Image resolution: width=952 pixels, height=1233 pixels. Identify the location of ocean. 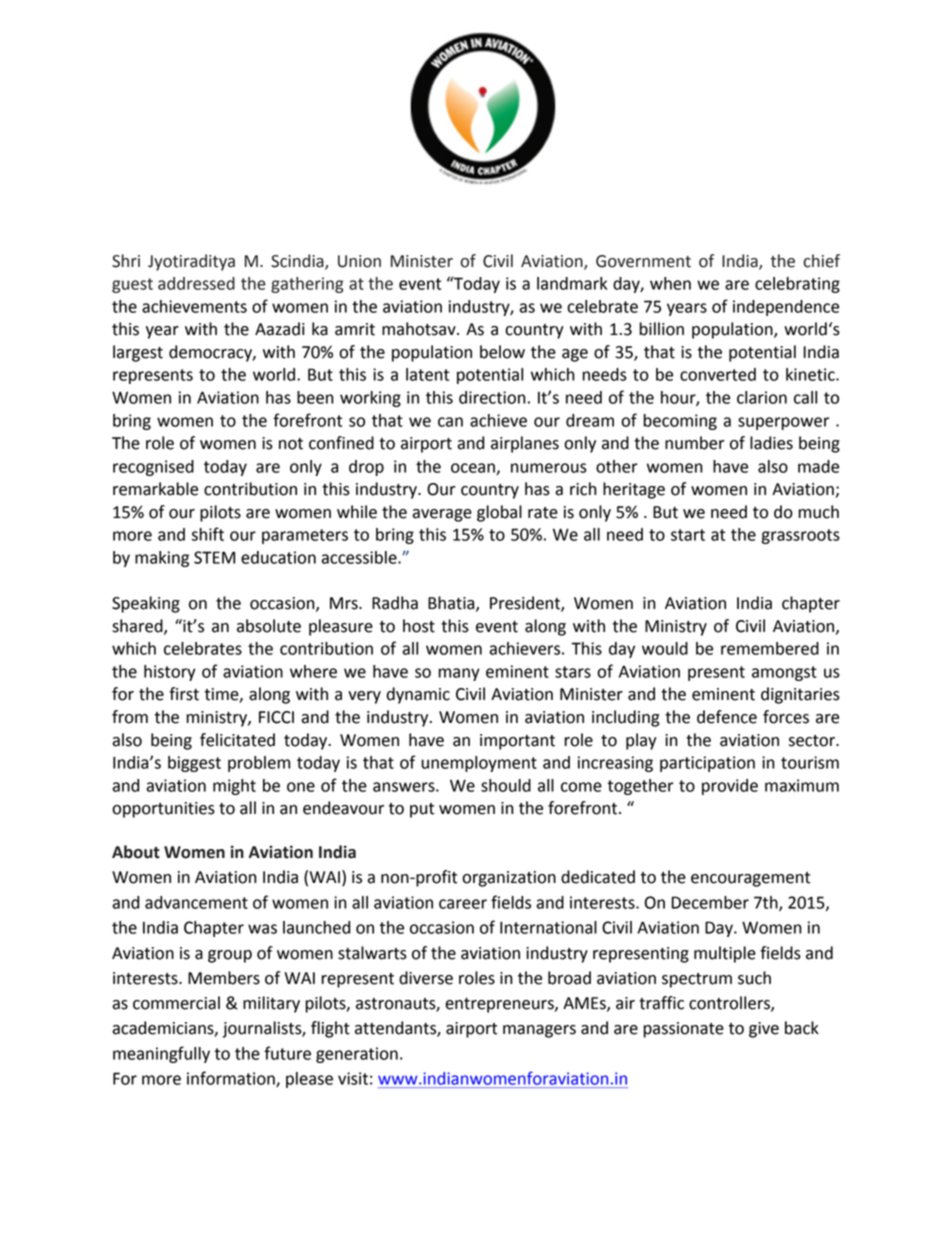
(474, 469).
